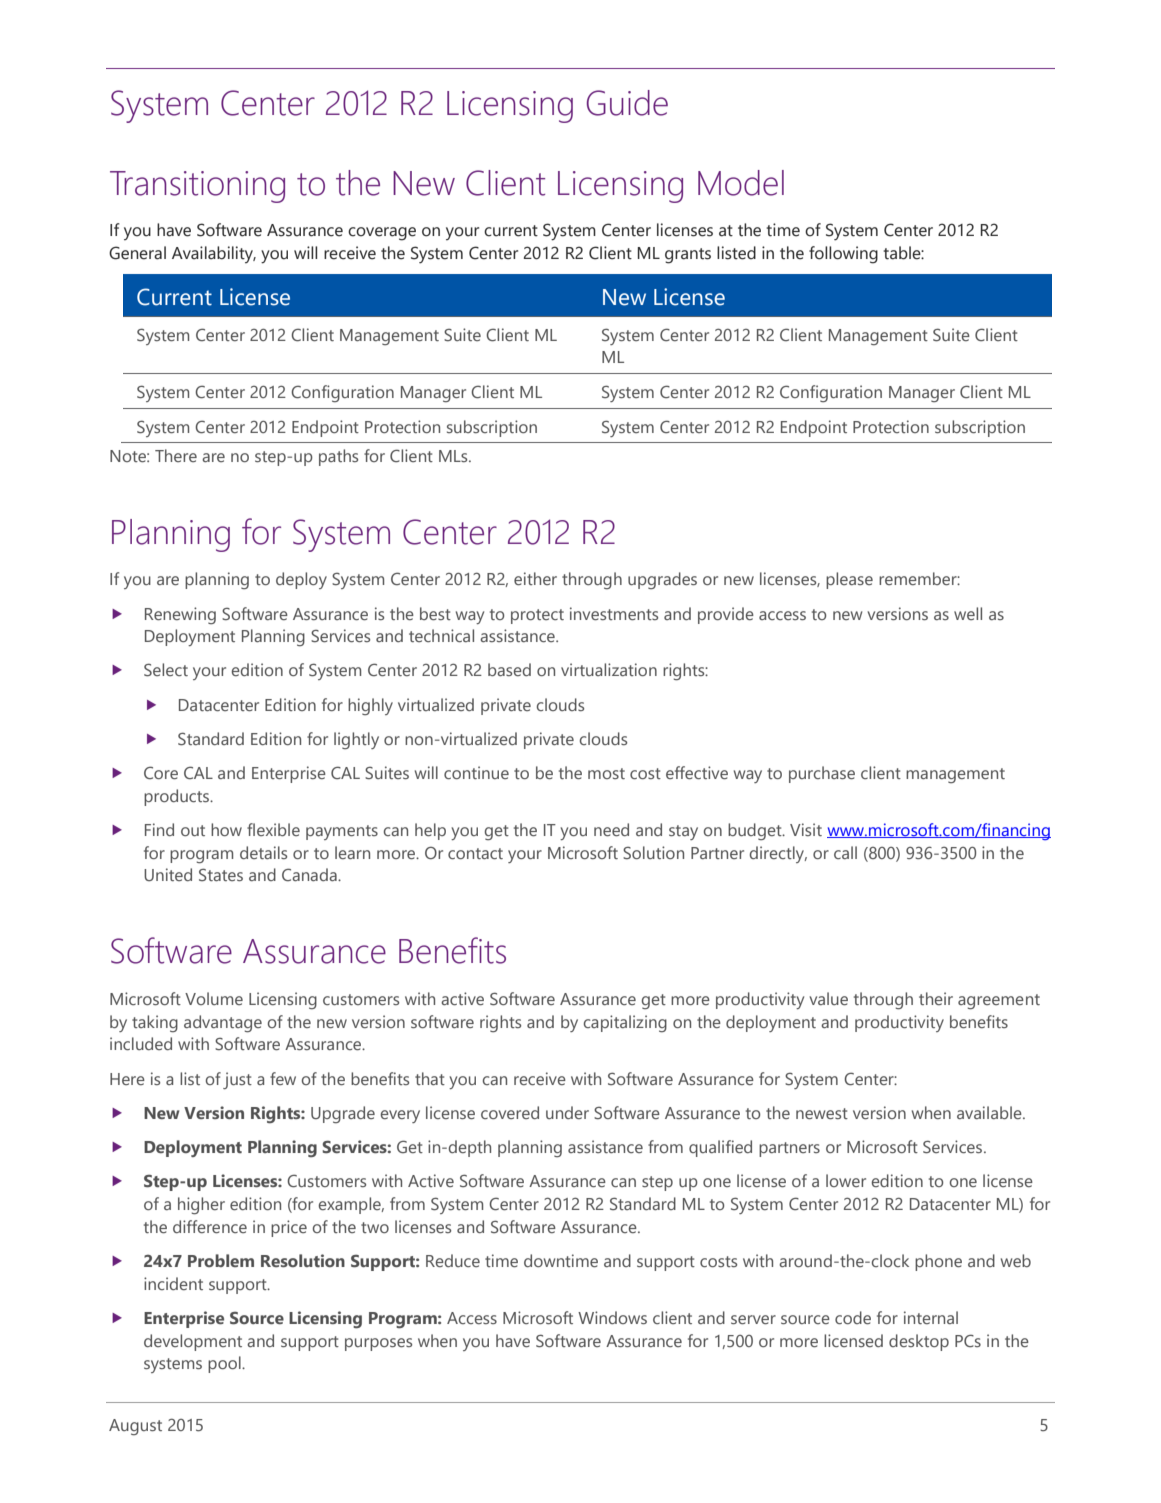  Describe the element at coordinates (822, 774) in the screenshot. I see `purchase` at that location.
